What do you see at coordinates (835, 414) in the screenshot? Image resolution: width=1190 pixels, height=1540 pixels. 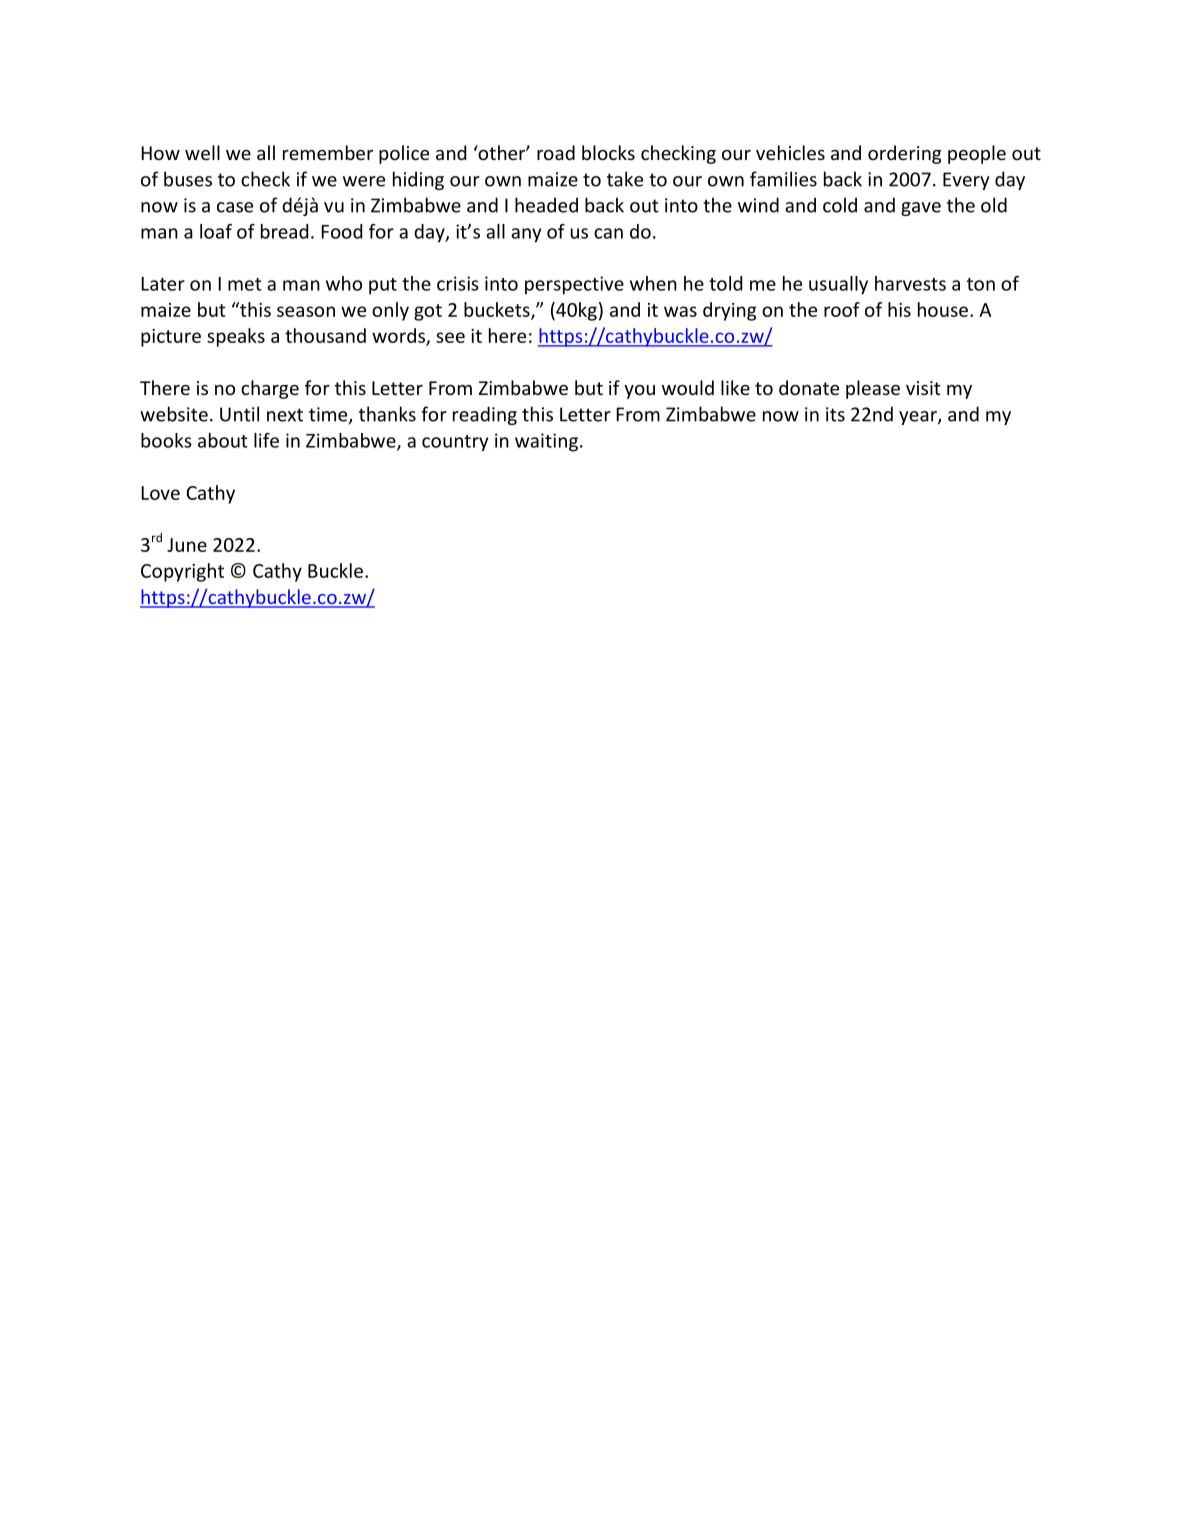 I see `its` at bounding box center [835, 414].
